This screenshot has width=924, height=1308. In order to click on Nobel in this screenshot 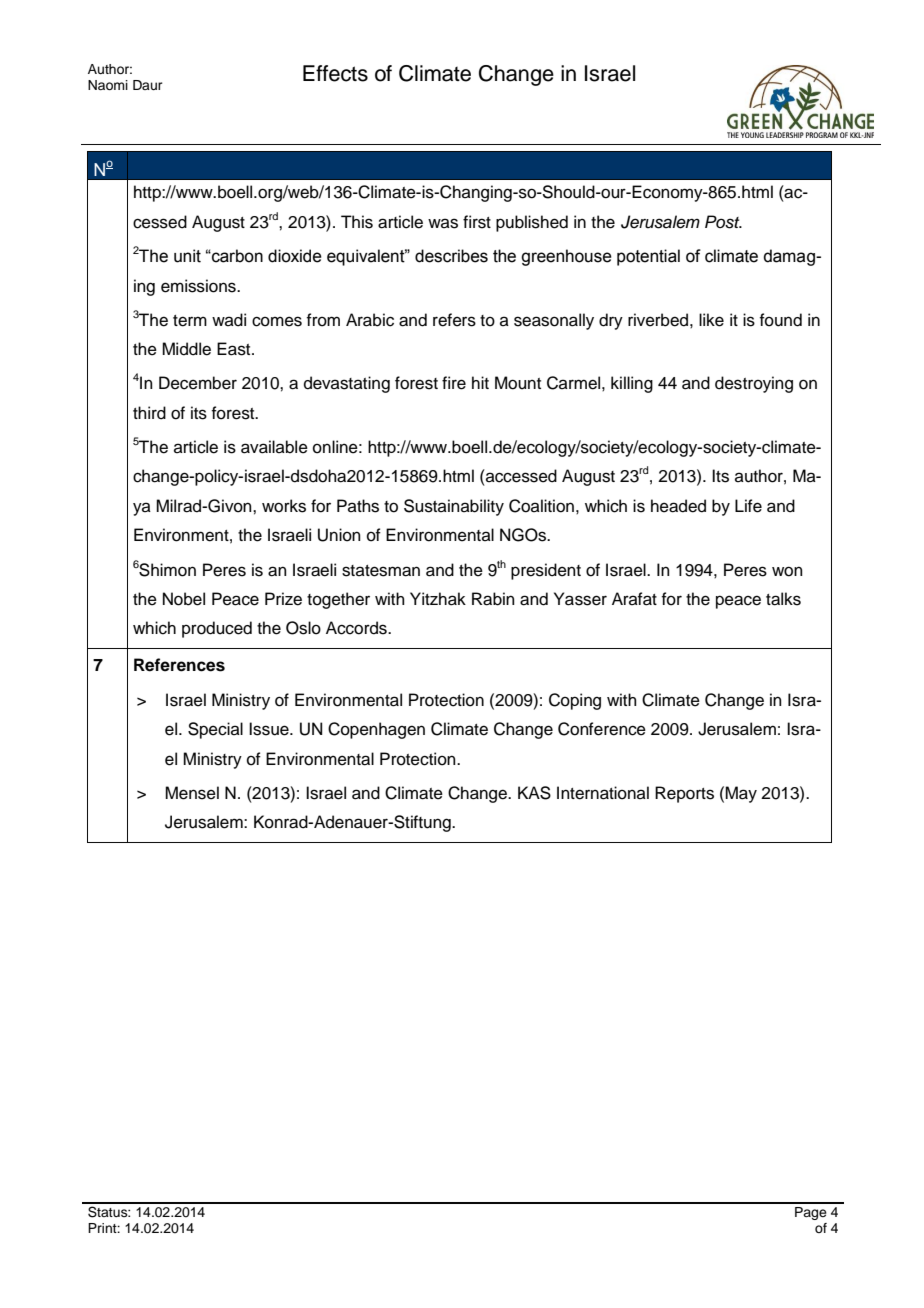, I will do `click(184, 599)`.
